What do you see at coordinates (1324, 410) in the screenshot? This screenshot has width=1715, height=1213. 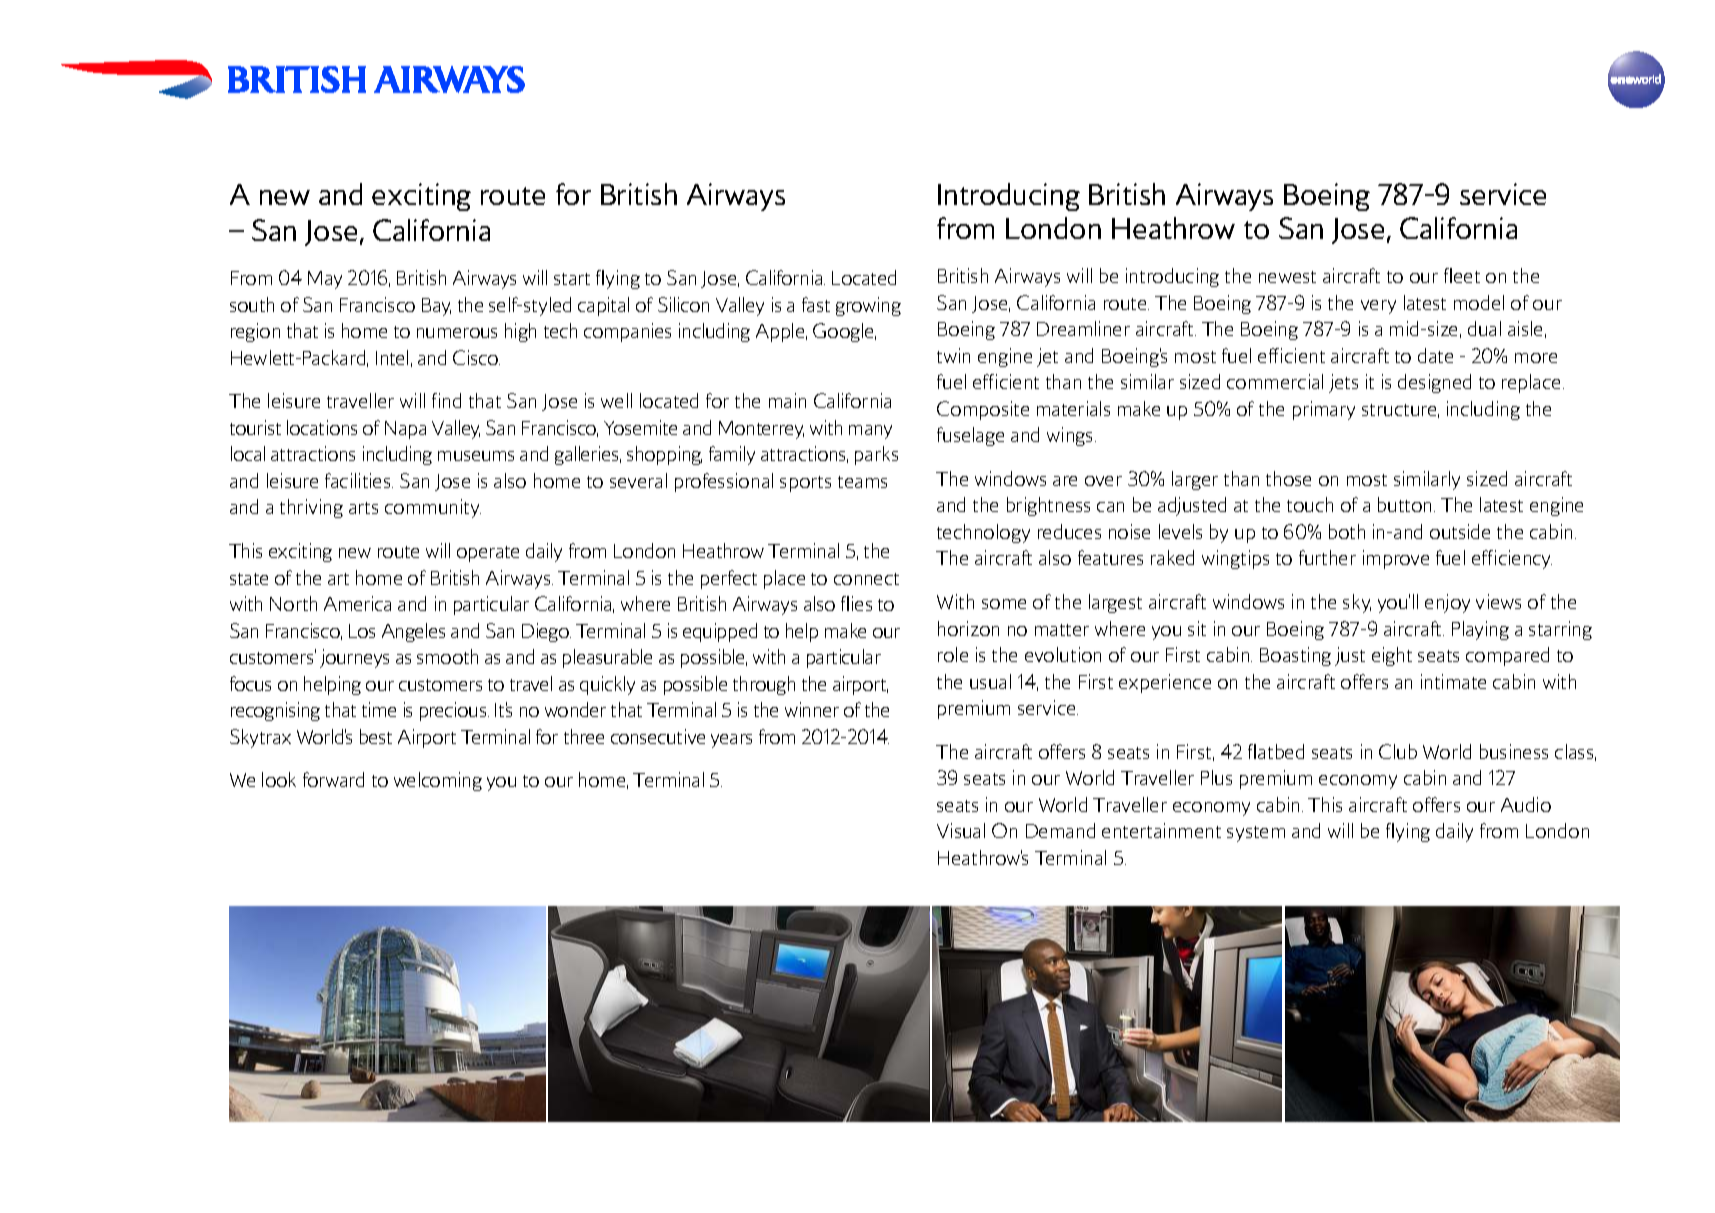 I see `primary` at bounding box center [1324, 410].
